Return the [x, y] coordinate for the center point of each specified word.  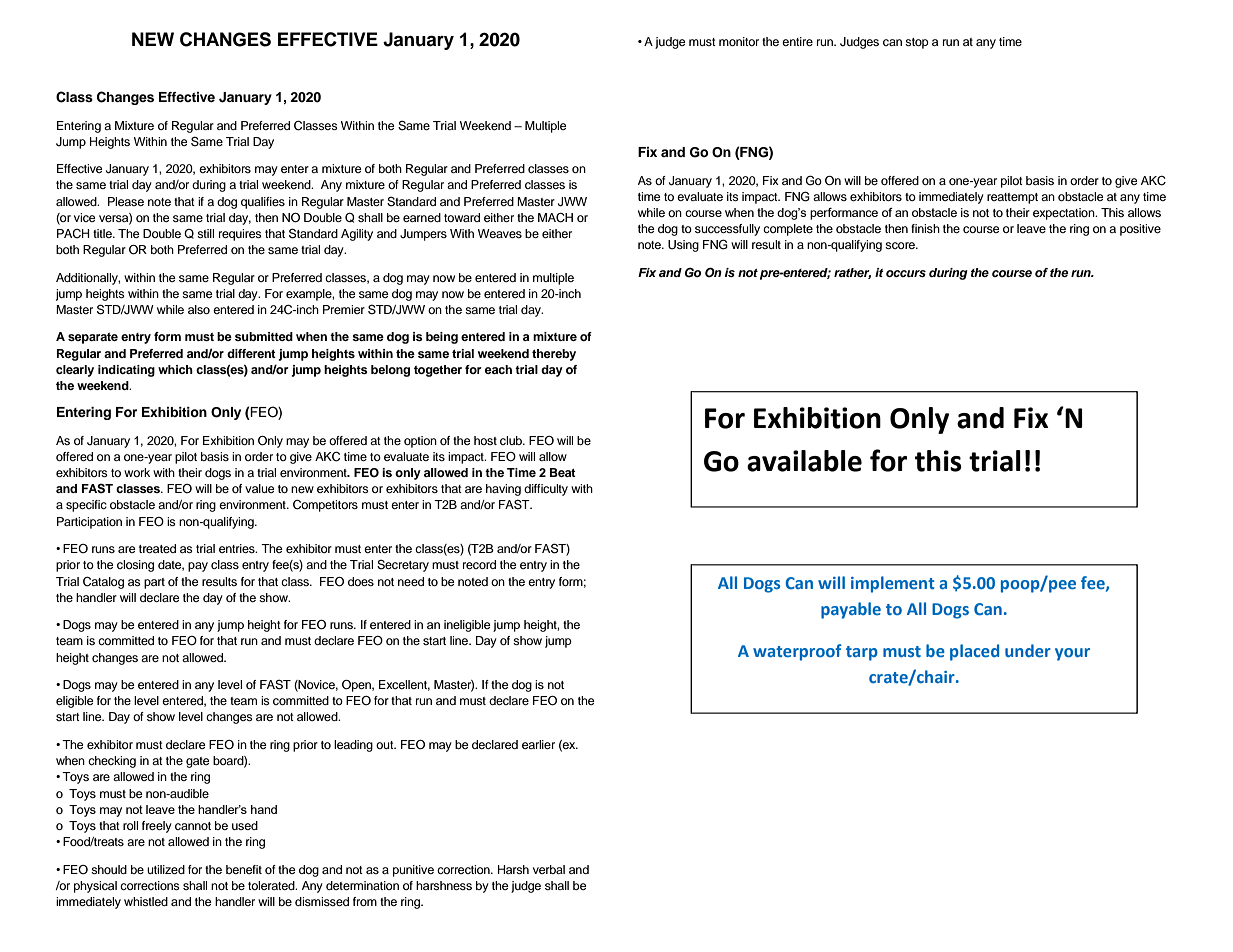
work [137, 472]
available [804, 461]
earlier [538, 744]
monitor [739, 41]
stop [917, 43]
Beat [563, 472]
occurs [906, 273]
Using [683, 246]
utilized [166, 869]
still [205, 233]
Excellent [404, 685]
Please [126, 201]
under [1028, 650]
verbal [549, 869]
